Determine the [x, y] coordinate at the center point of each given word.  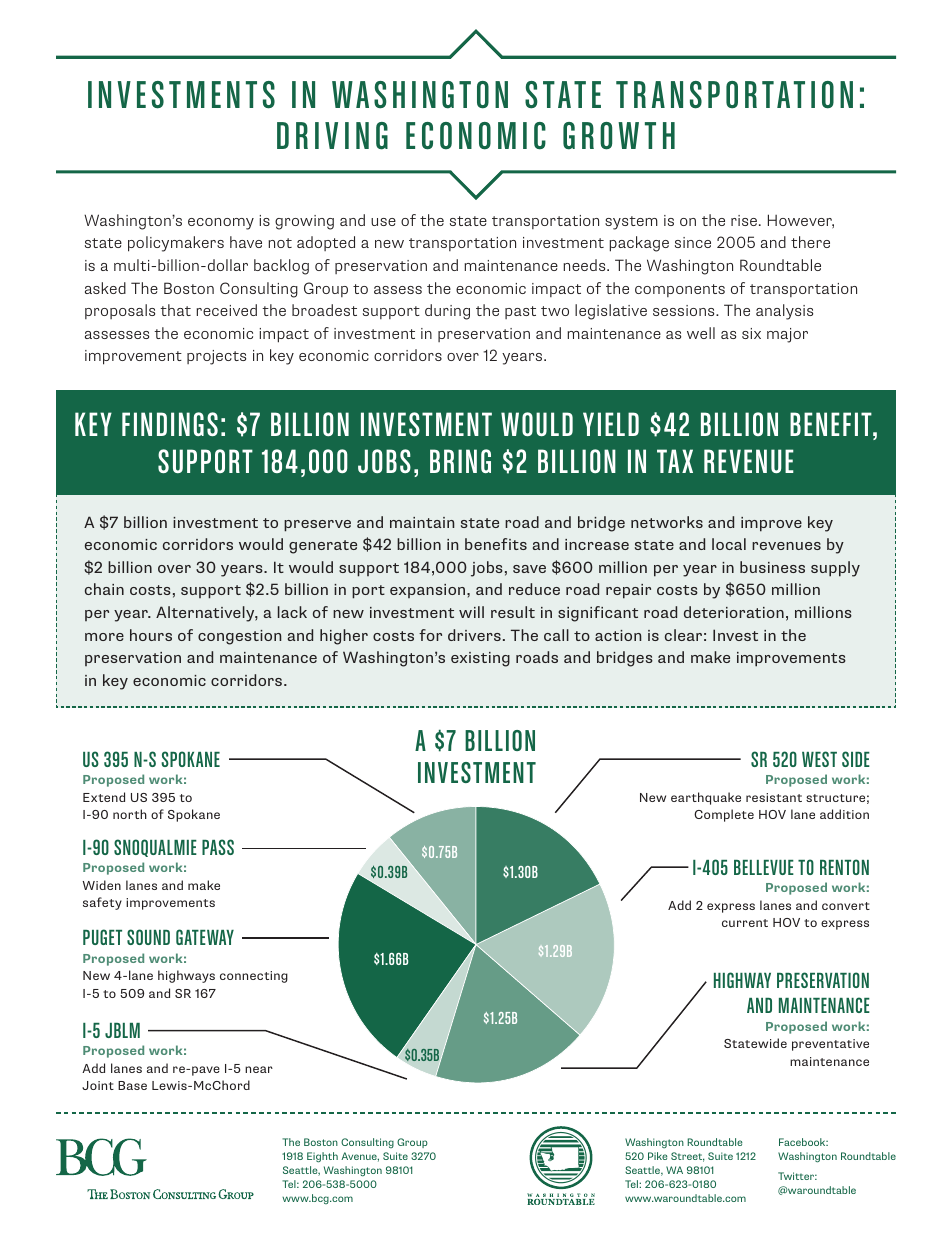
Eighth [322, 1157]
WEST [819, 759]
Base [132, 1085]
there [810, 242]
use [383, 222]
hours [151, 635]
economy [221, 224]
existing [480, 659]
